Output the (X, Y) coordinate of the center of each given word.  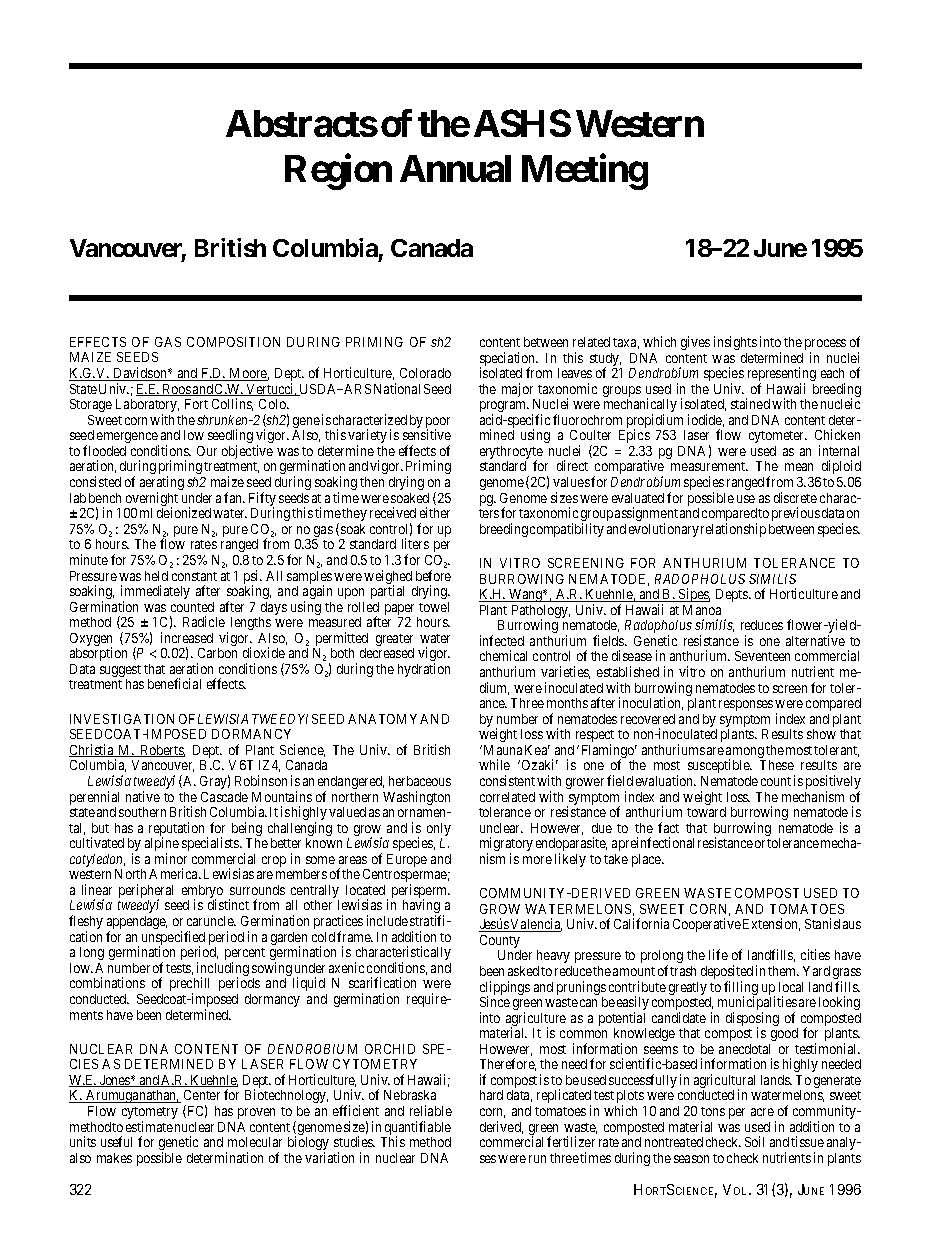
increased (187, 637)
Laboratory (147, 407)
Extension (771, 924)
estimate (149, 1126)
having (422, 907)
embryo (202, 893)
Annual (455, 168)
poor (438, 424)
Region (338, 172)
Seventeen (762, 656)
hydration (424, 670)
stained (750, 403)
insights (735, 343)
